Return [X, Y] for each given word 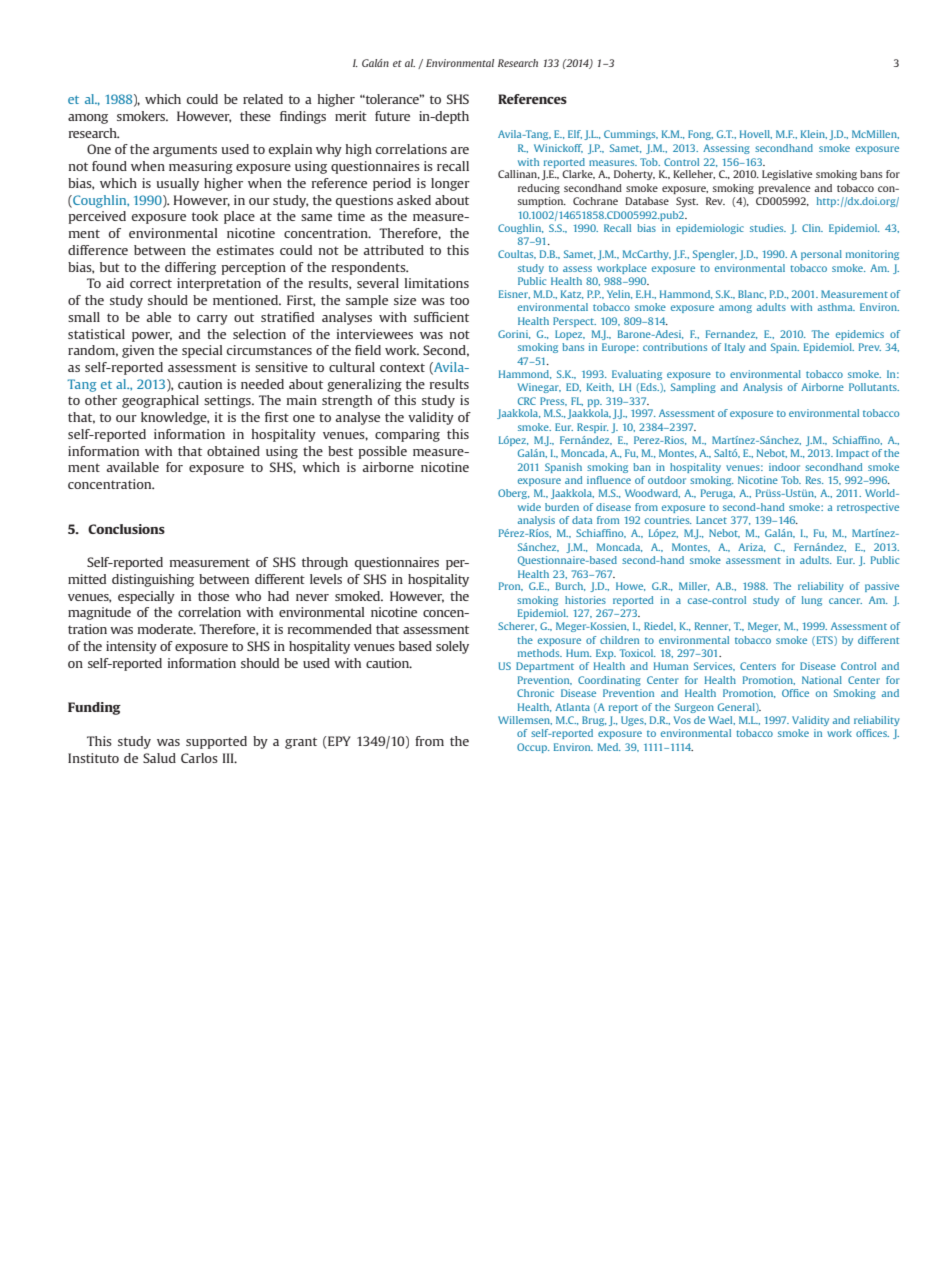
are [459, 150]
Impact [852, 454]
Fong [700, 135]
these [255, 116]
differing [190, 268]
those [213, 596]
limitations [437, 283]
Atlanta [572, 707]
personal [821, 255]
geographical [160, 401]
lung [812, 601]
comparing [407, 435]
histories [585, 600]
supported [216, 742]
